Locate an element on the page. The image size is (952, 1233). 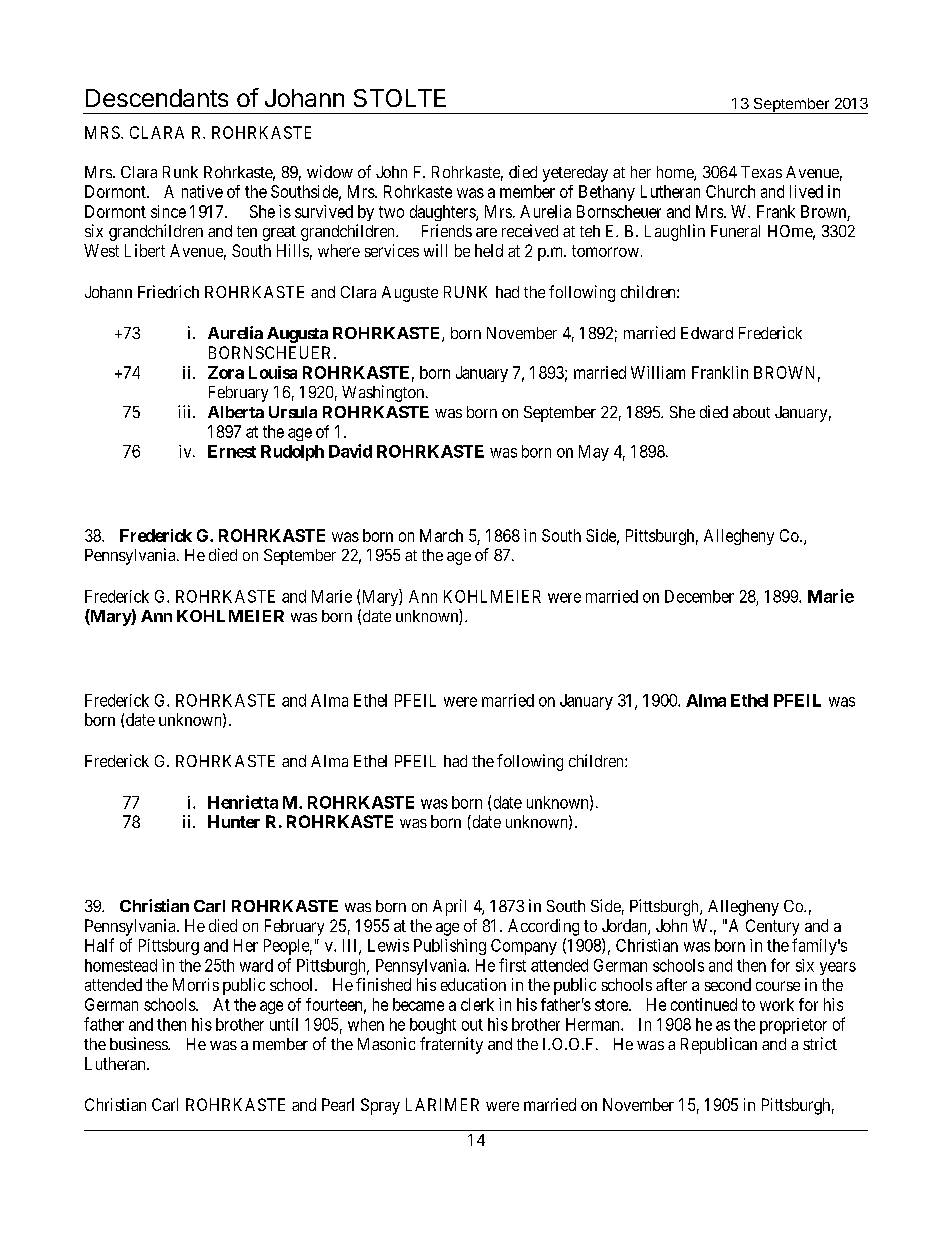
Century is located at coordinates (772, 927).
